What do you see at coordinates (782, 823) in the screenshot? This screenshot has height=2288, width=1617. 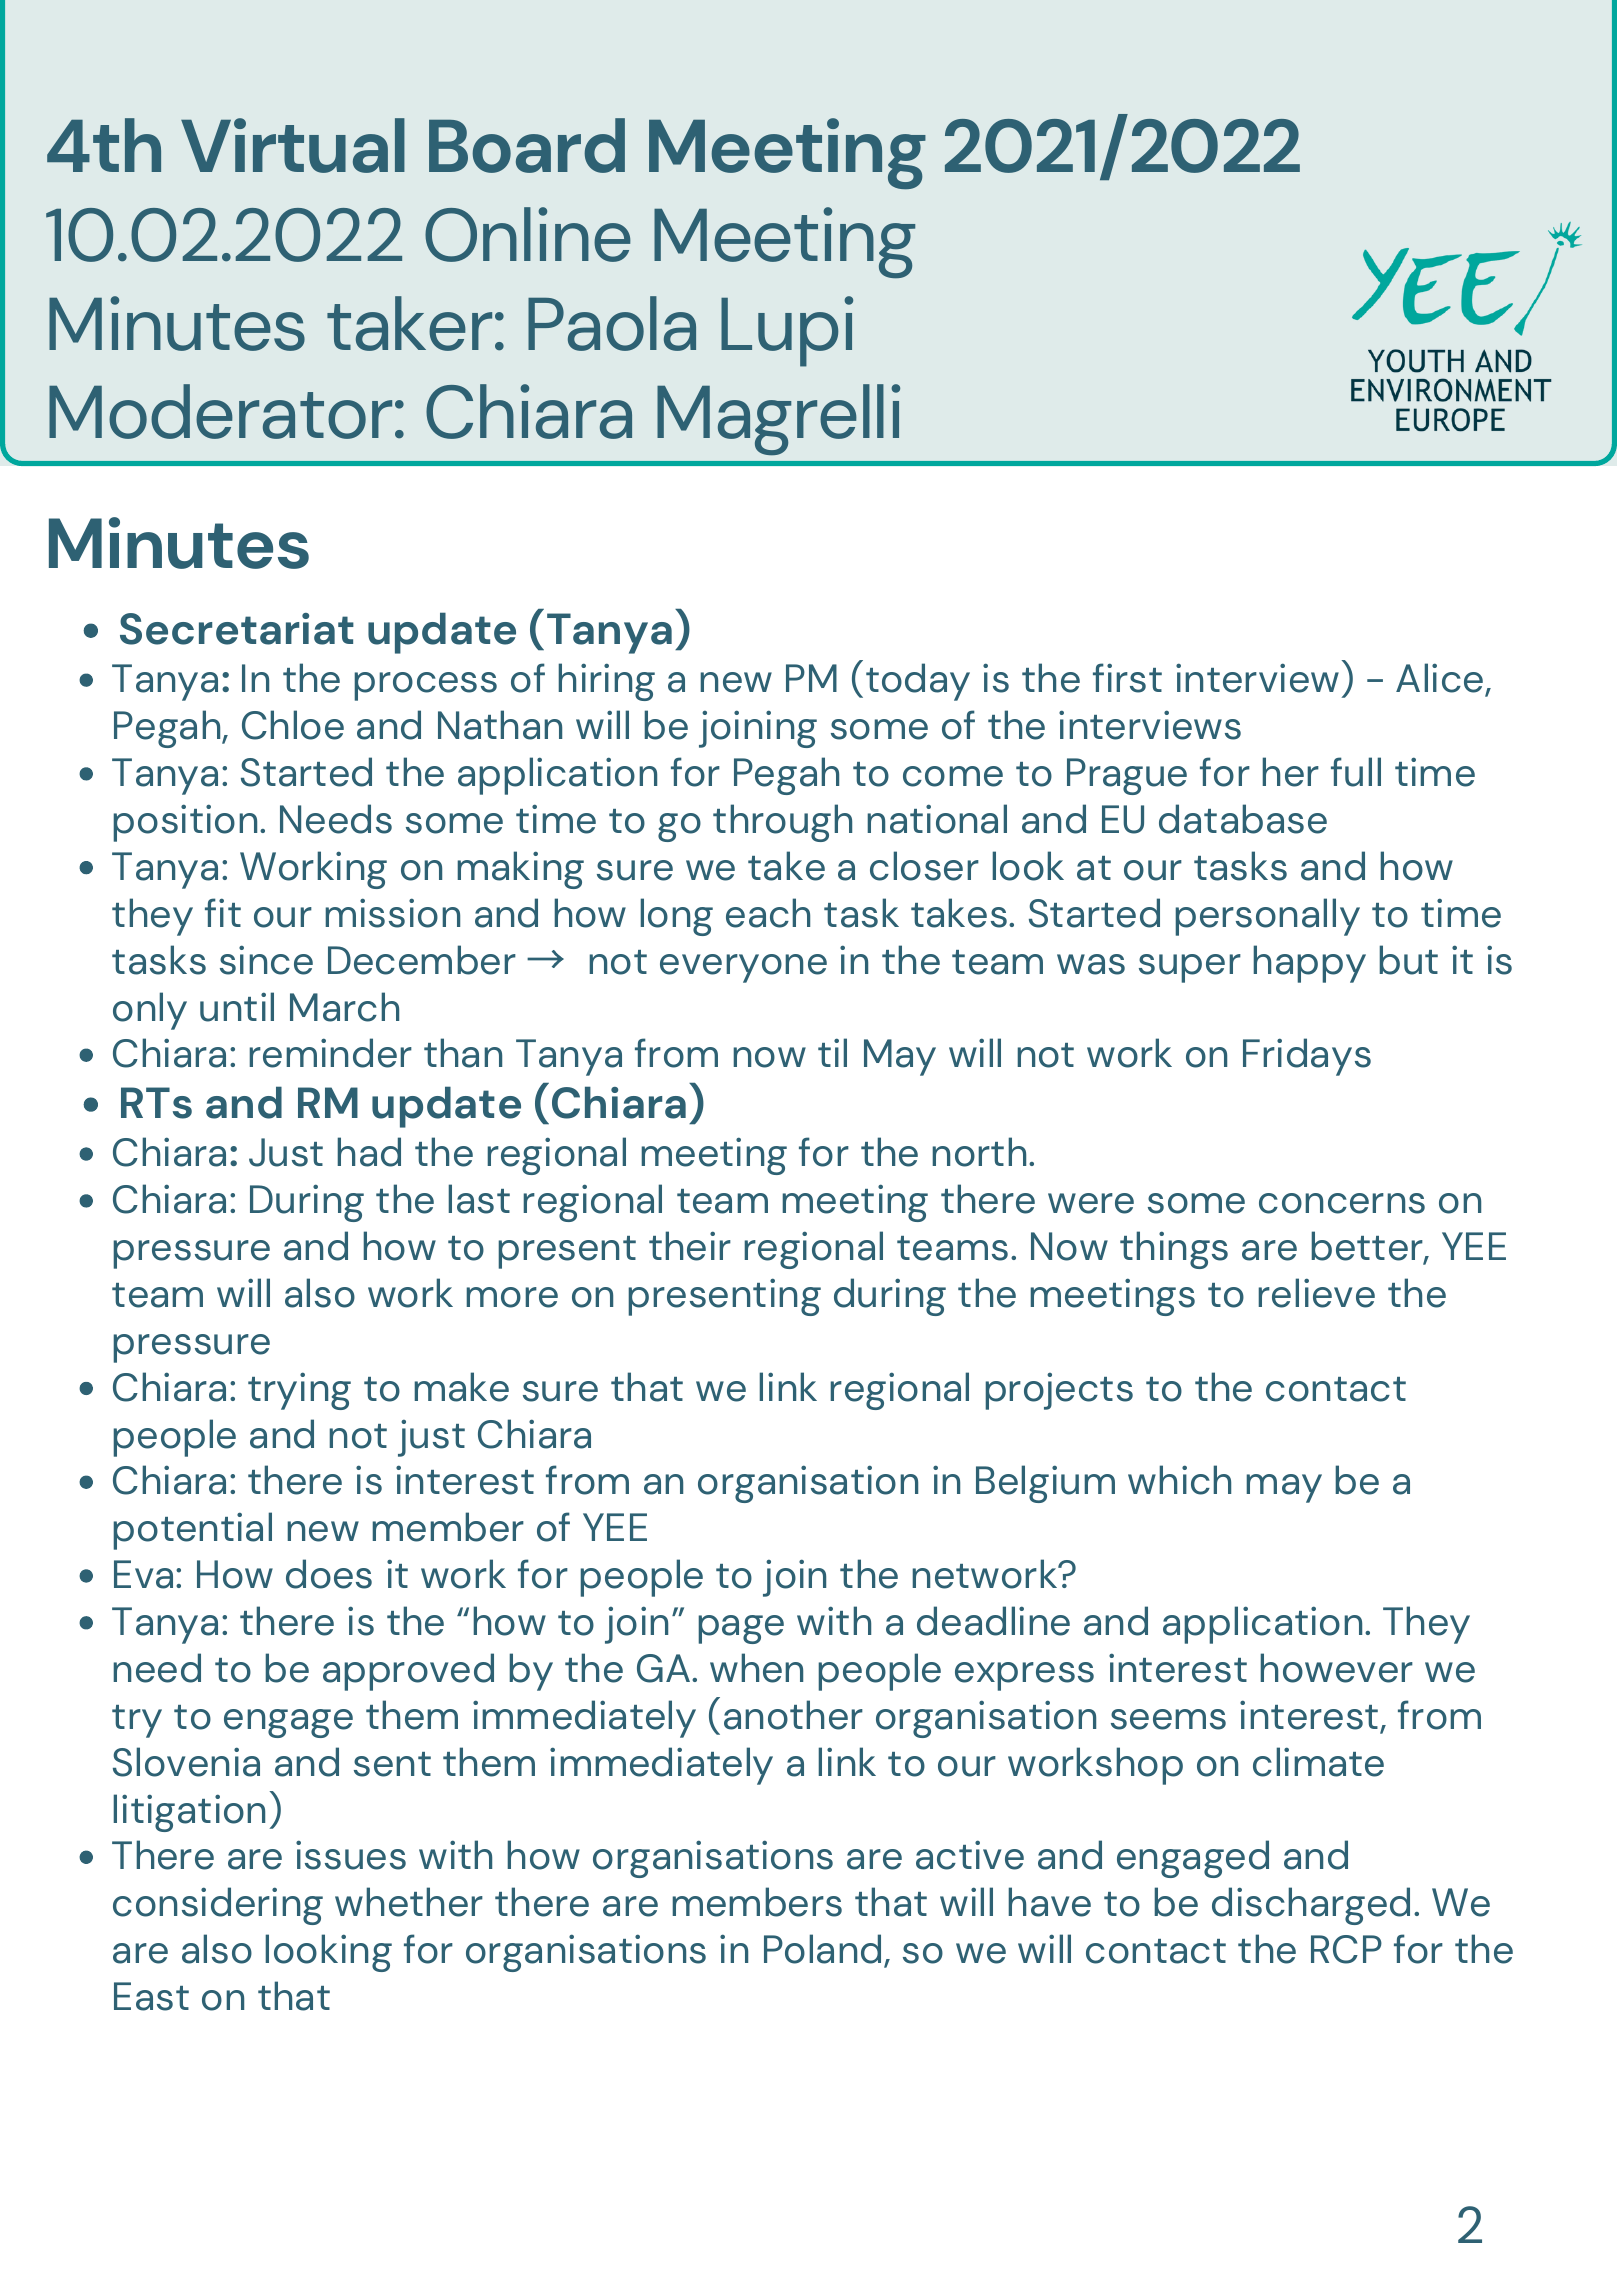 I see `through` at bounding box center [782, 823].
